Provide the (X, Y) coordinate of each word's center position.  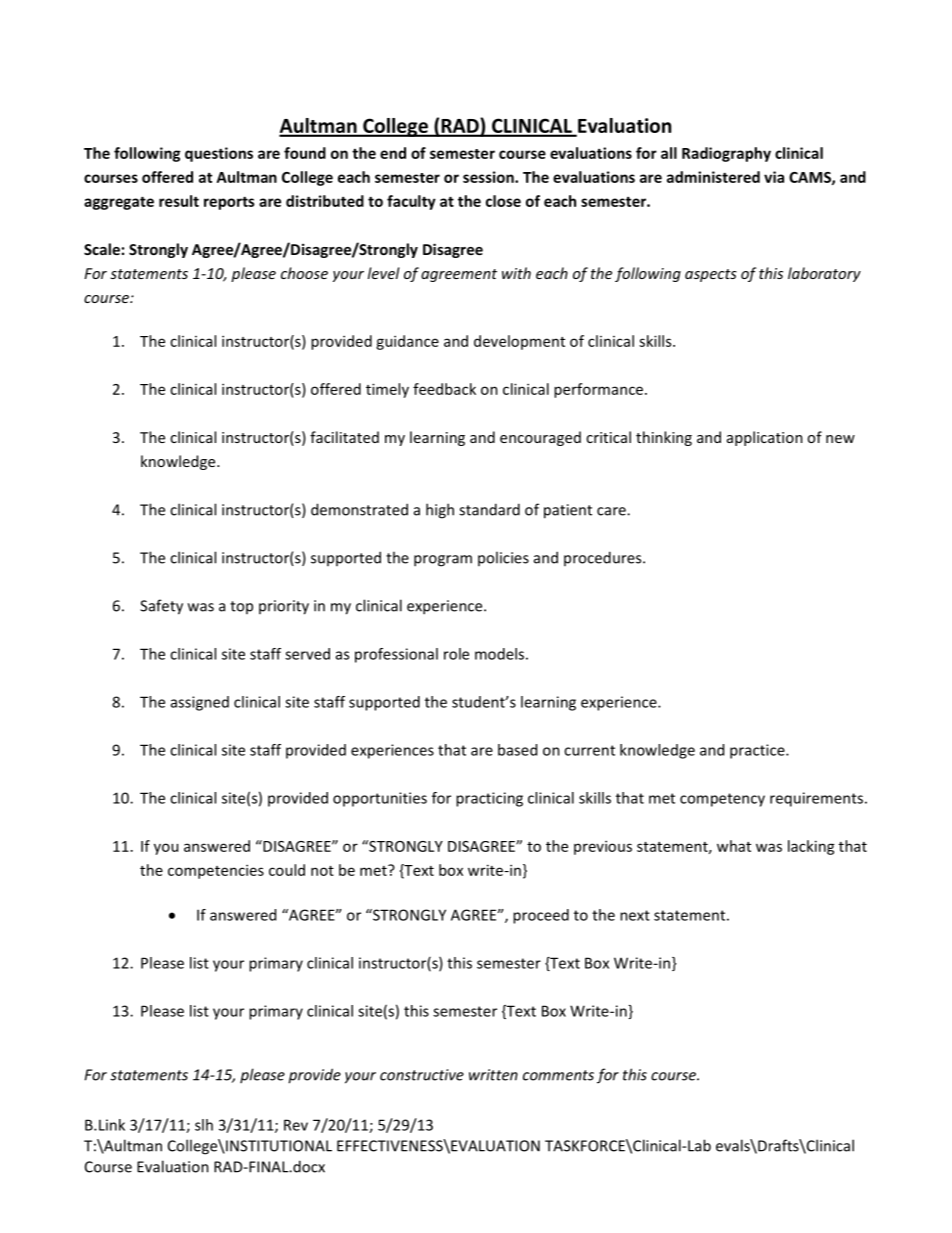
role (456, 654)
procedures (604, 558)
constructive (422, 1075)
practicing (489, 799)
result (179, 201)
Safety (161, 607)
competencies (216, 871)
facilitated (344, 437)
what (734, 846)
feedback (444, 389)
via (774, 177)
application (765, 438)
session (489, 177)
